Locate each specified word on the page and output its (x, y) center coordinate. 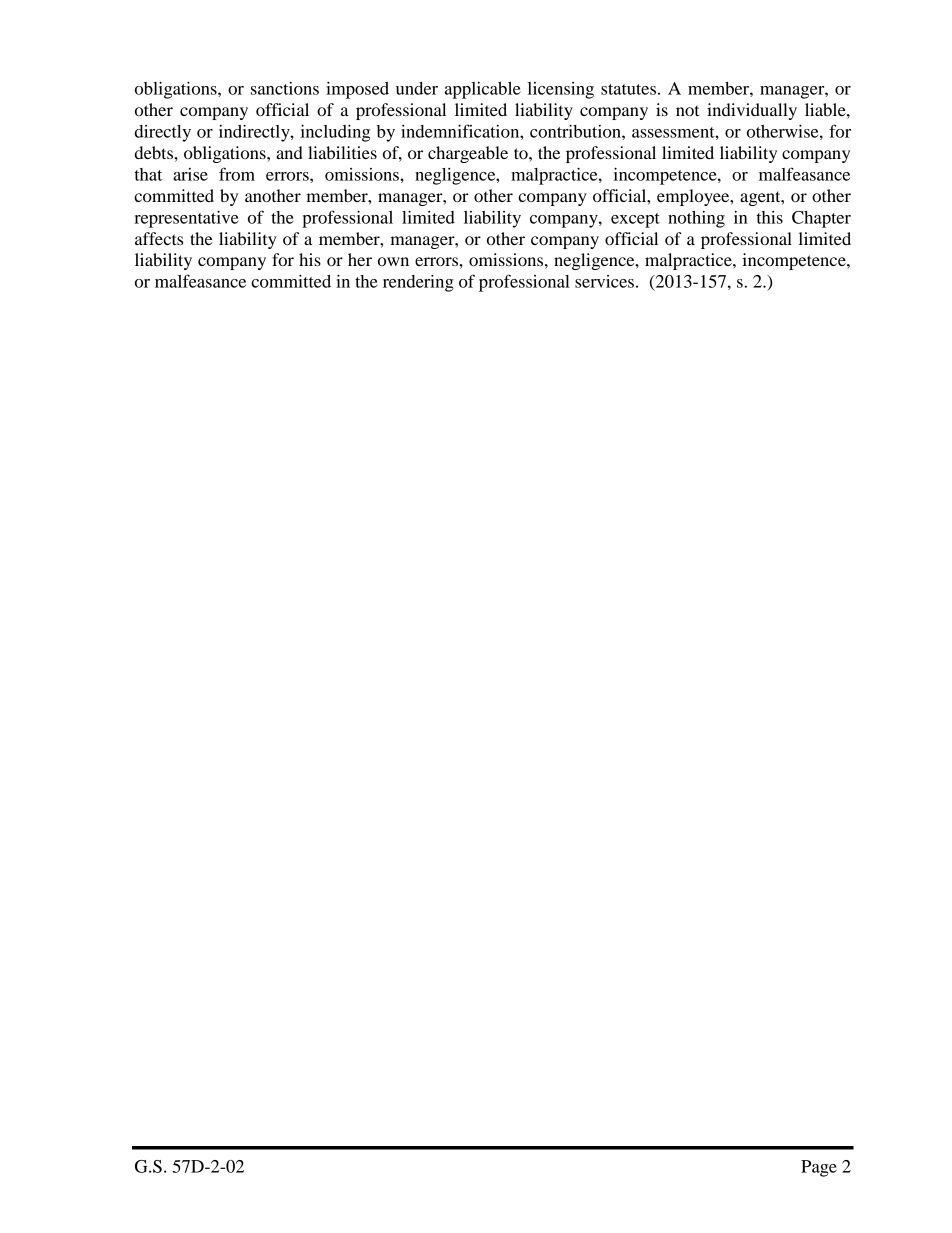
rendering (418, 283)
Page (819, 1168)
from (237, 174)
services (604, 281)
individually (752, 111)
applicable (483, 90)
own (393, 261)
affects (159, 238)
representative (186, 219)
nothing (696, 219)
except (635, 220)
